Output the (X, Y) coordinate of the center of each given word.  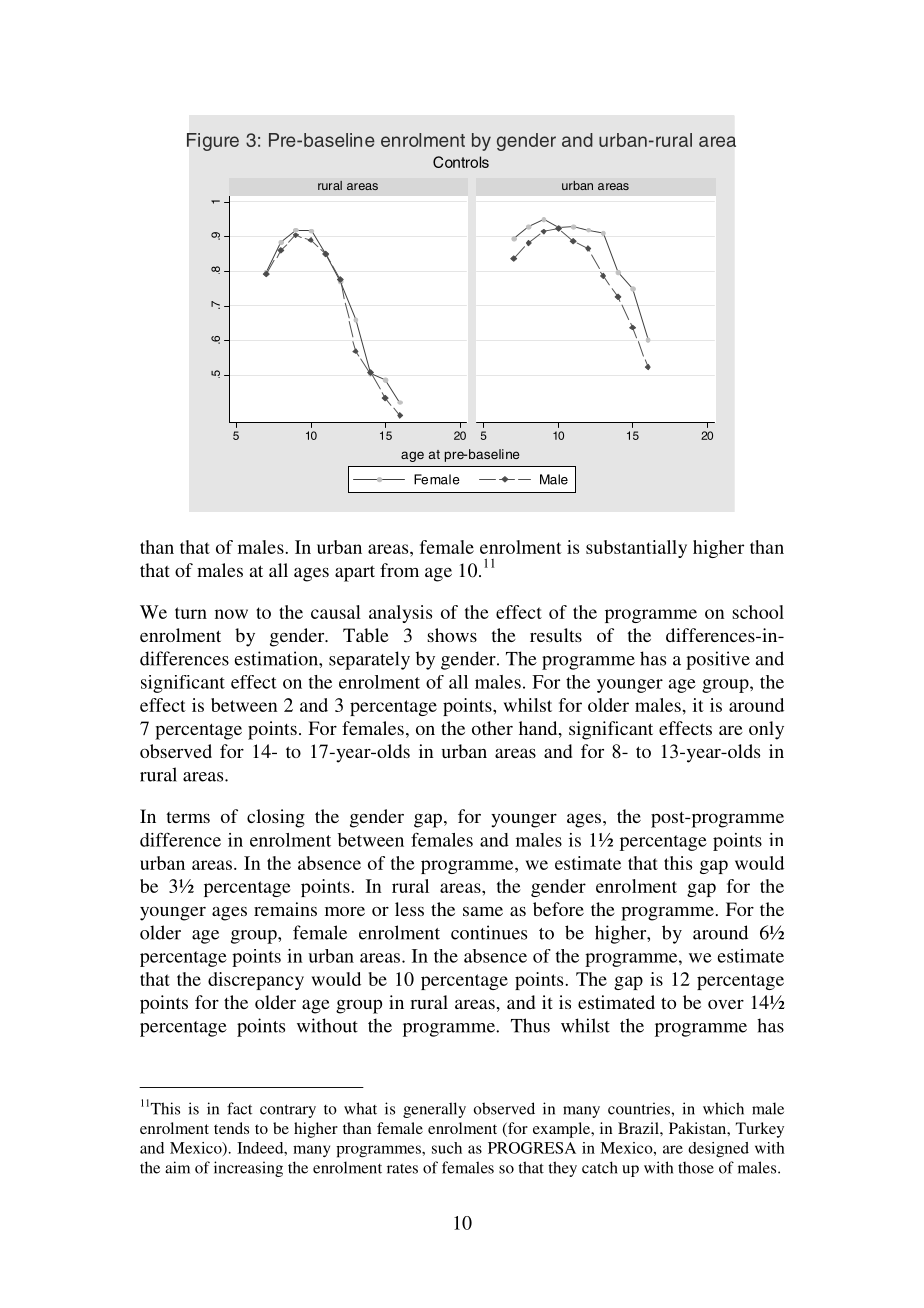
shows (452, 635)
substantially (636, 549)
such (447, 1148)
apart (355, 573)
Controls (461, 162)
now (231, 614)
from (399, 570)
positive (718, 660)
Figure (213, 142)
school (758, 612)
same (483, 911)
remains (285, 909)
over (726, 1004)
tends (231, 1128)
